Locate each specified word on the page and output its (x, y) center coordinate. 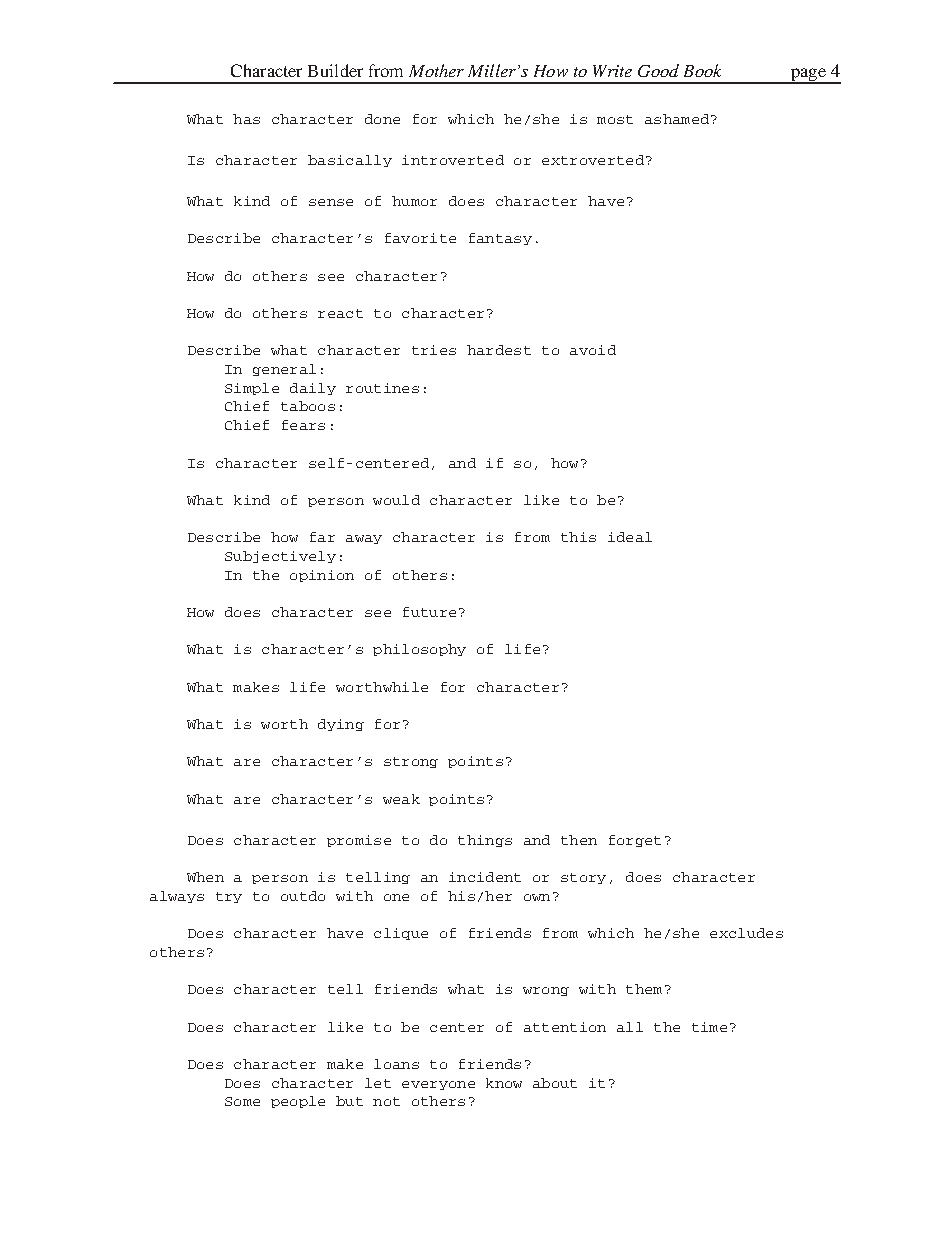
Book (702, 70)
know (504, 1083)
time (709, 1027)
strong (411, 762)
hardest (499, 350)
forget (635, 841)
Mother (436, 70)
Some (242, 1101)
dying (341, 725)
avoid (593, 350)
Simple (252, 389)
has (246, 119)
